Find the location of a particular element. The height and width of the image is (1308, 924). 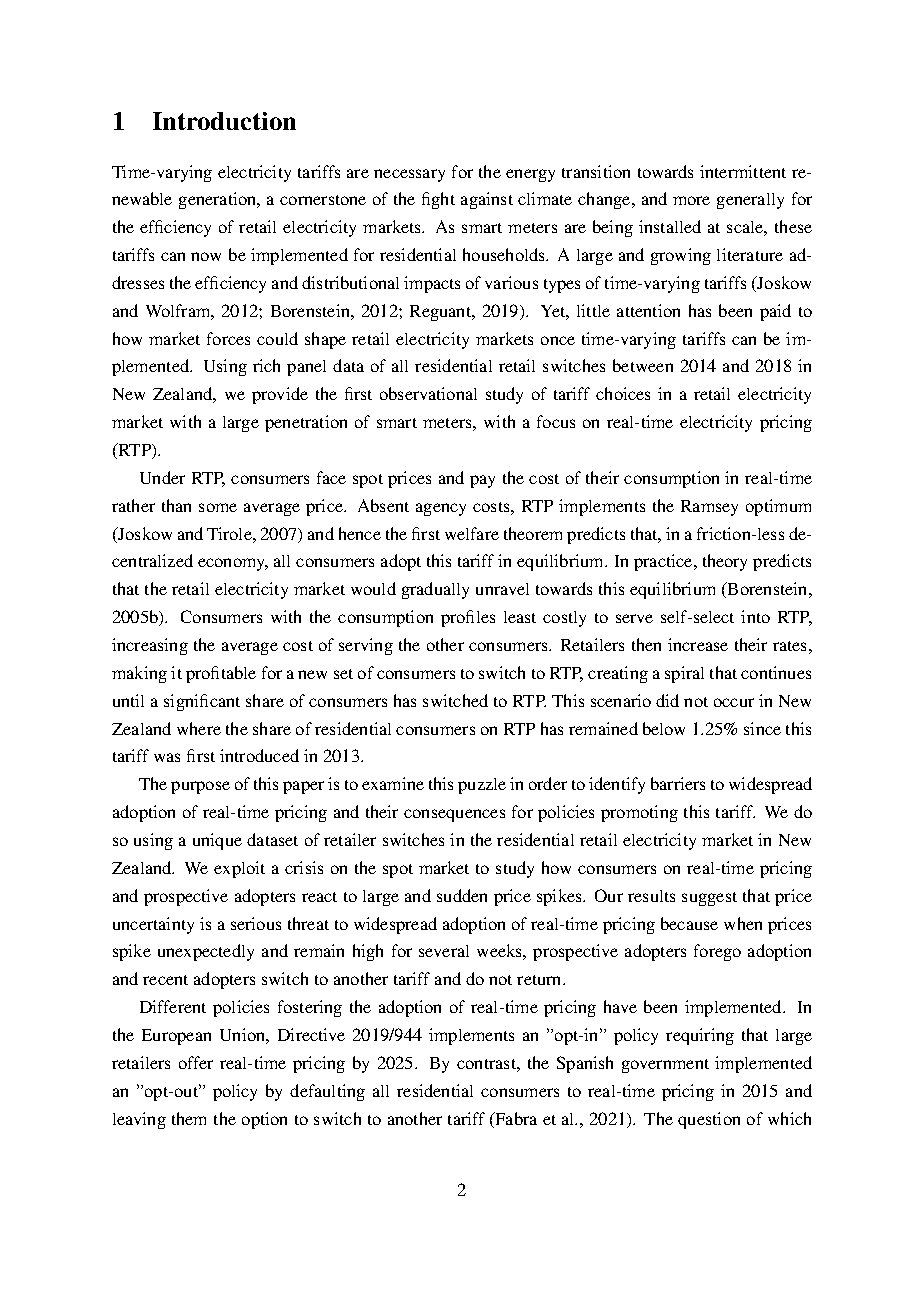

Ramsey is located at coordinates (709, 508).
